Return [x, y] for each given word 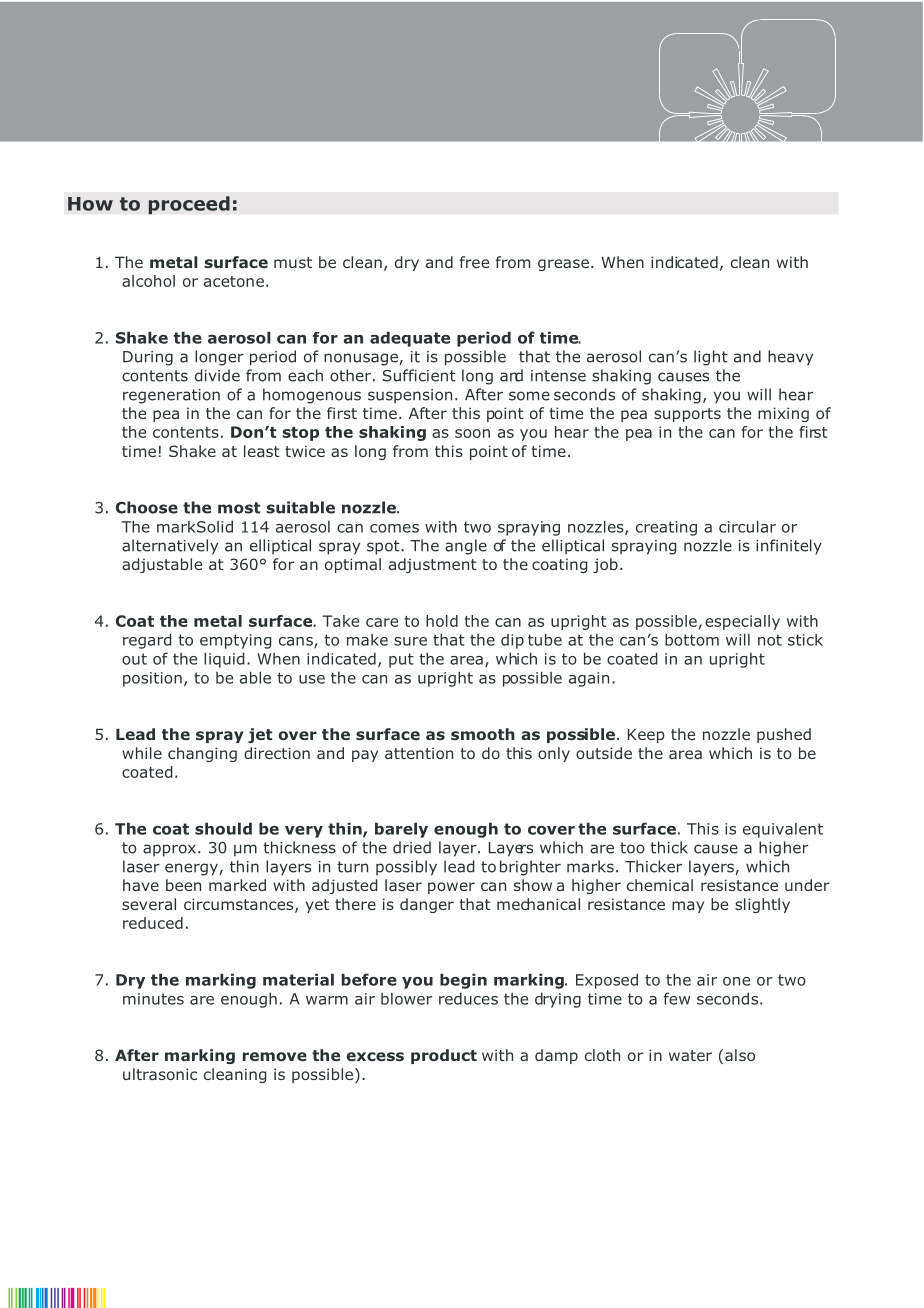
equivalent [783, 830]
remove [275, 1056]
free [474, 262]
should [223, 828]
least [262, 451]
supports [687, 415]
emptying [236, 641]
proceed [189, 205]
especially [742, 622]
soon [472, 433]
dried [412, 847]
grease [563, 265]
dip [512, 641]
